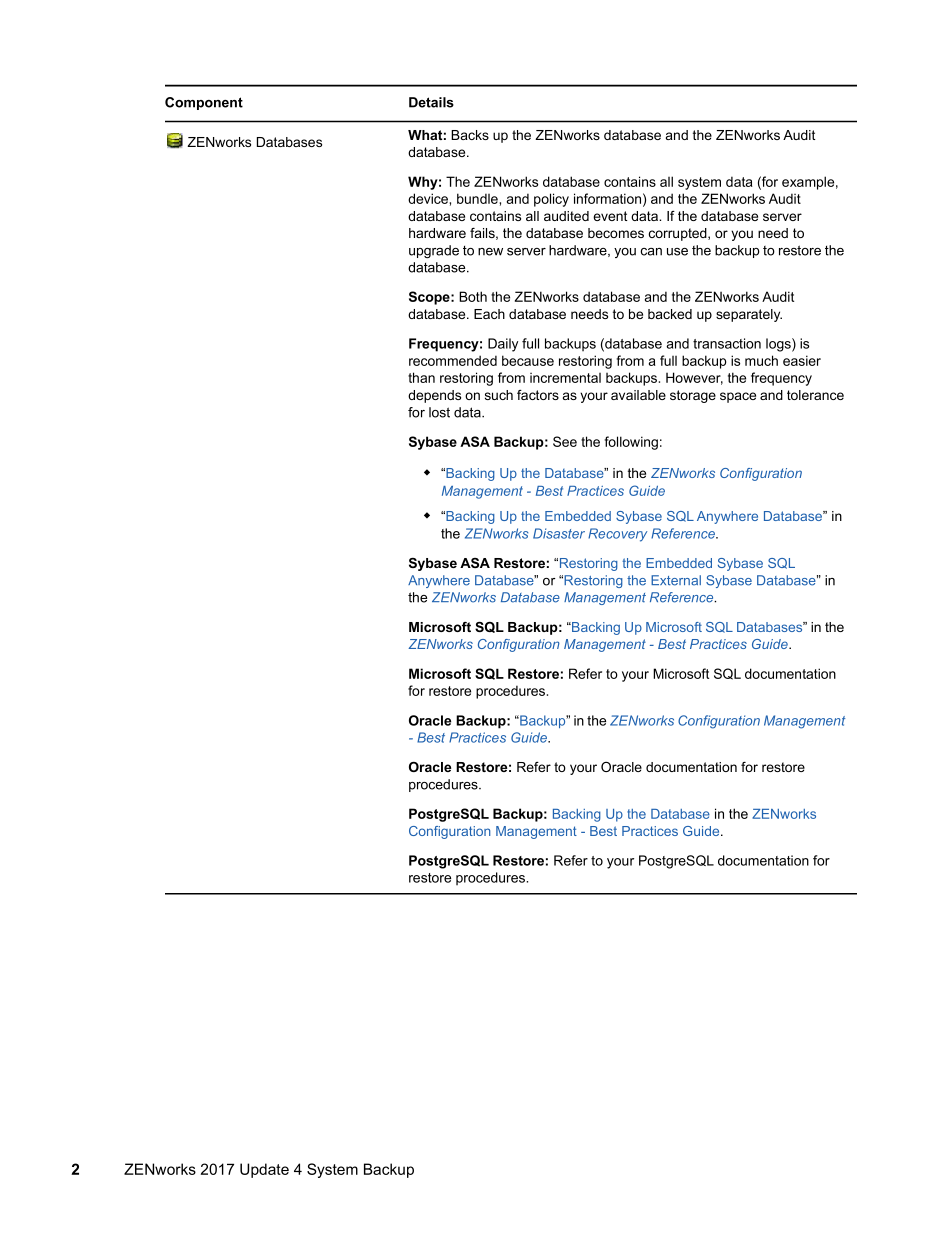 The width and height of the screenshot is (952, 1233). I want to click on Recovery, so click(617, 535).
